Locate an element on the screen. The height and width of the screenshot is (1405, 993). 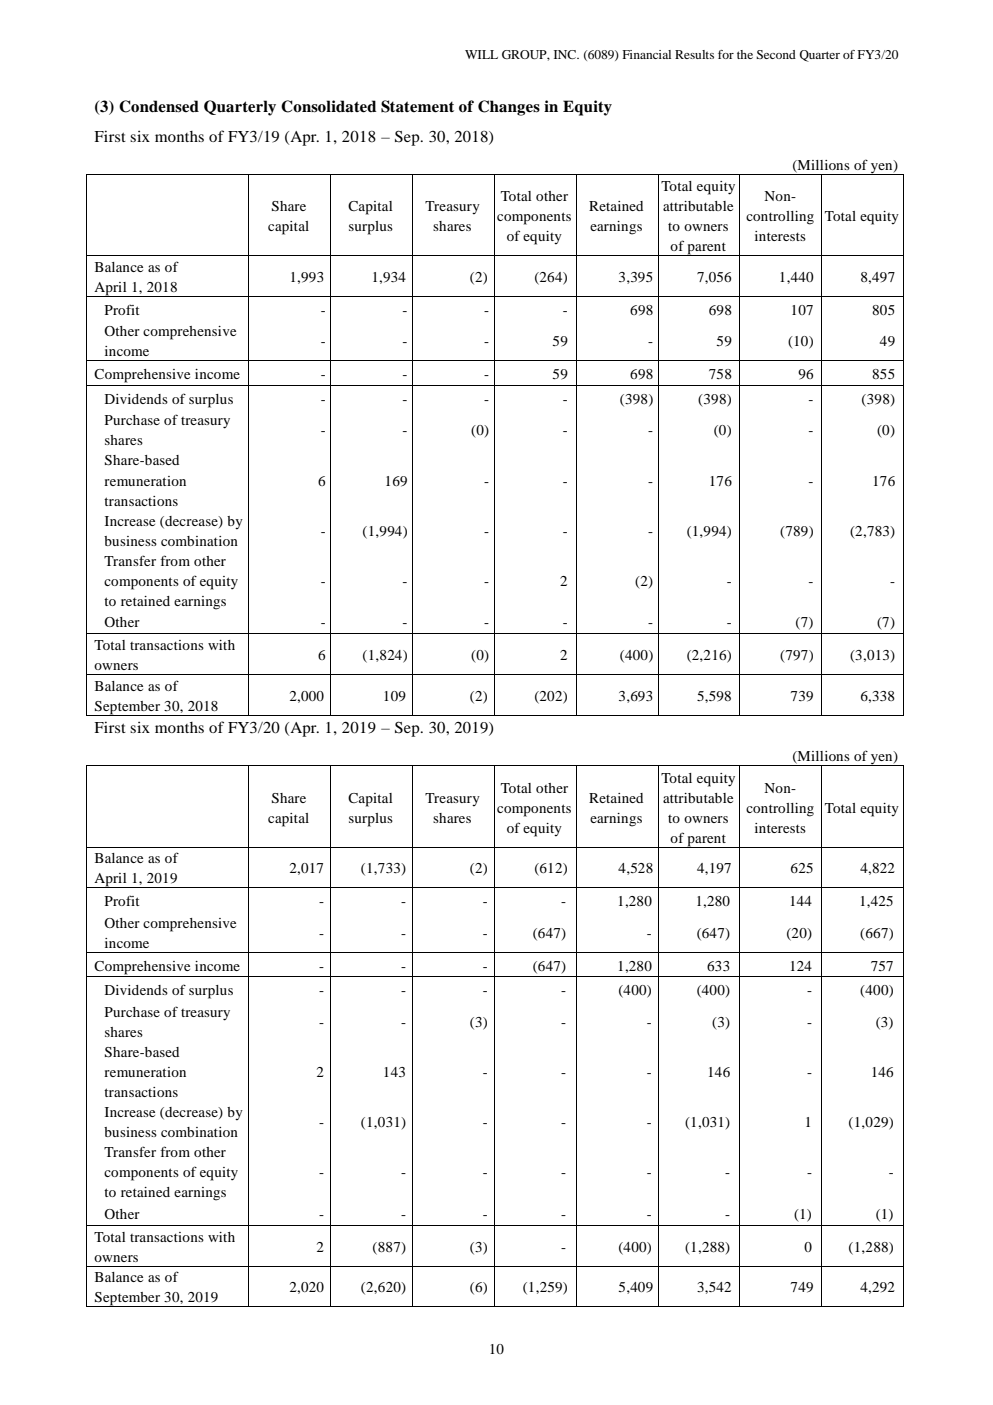
Condensed is located at coordinates (159, 106).
